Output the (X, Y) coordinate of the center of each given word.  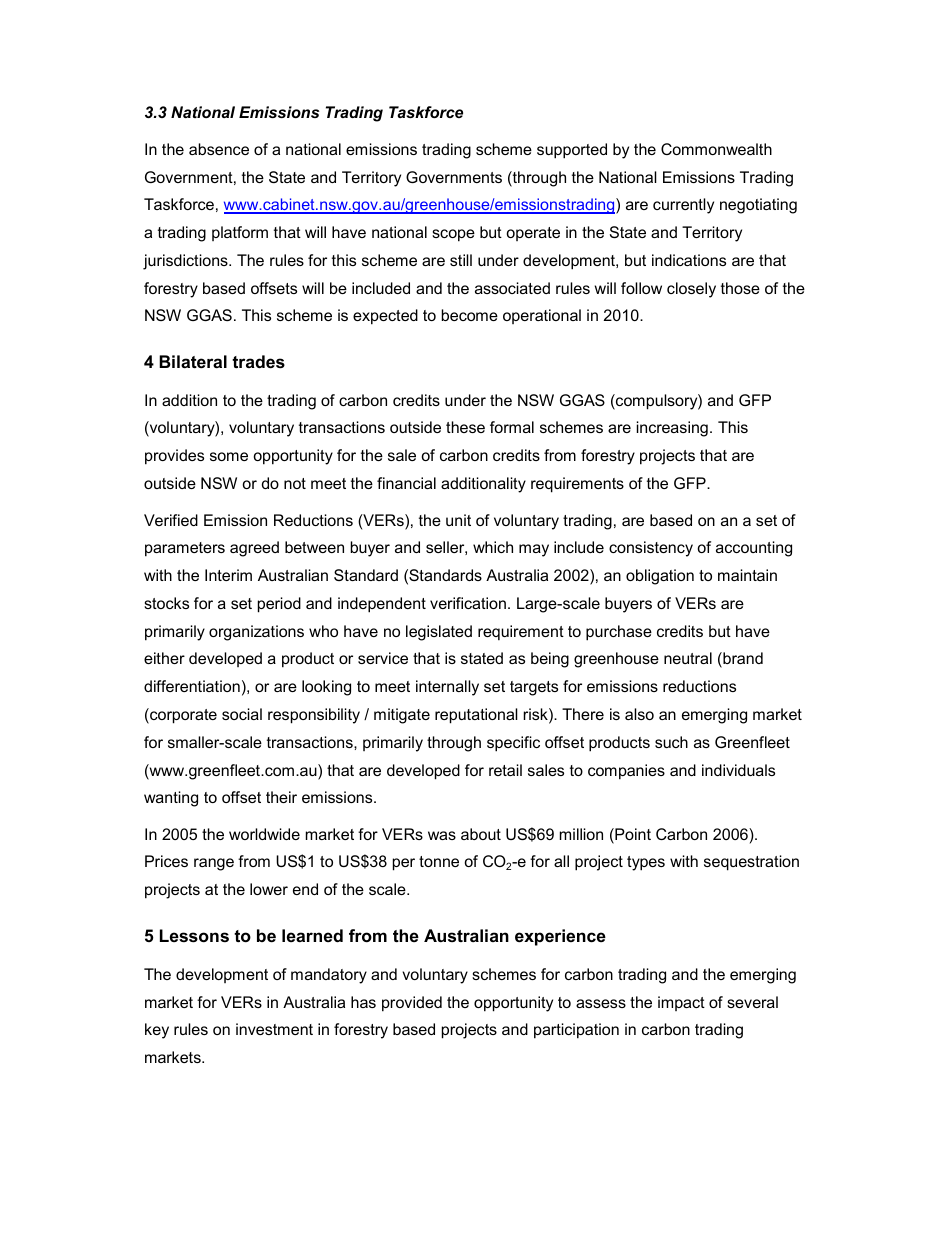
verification (468, 603)
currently (683, 206)
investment (274, 1029)
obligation (660, 577)
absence (219, 149)
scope (453, 235)
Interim (228, 575)
